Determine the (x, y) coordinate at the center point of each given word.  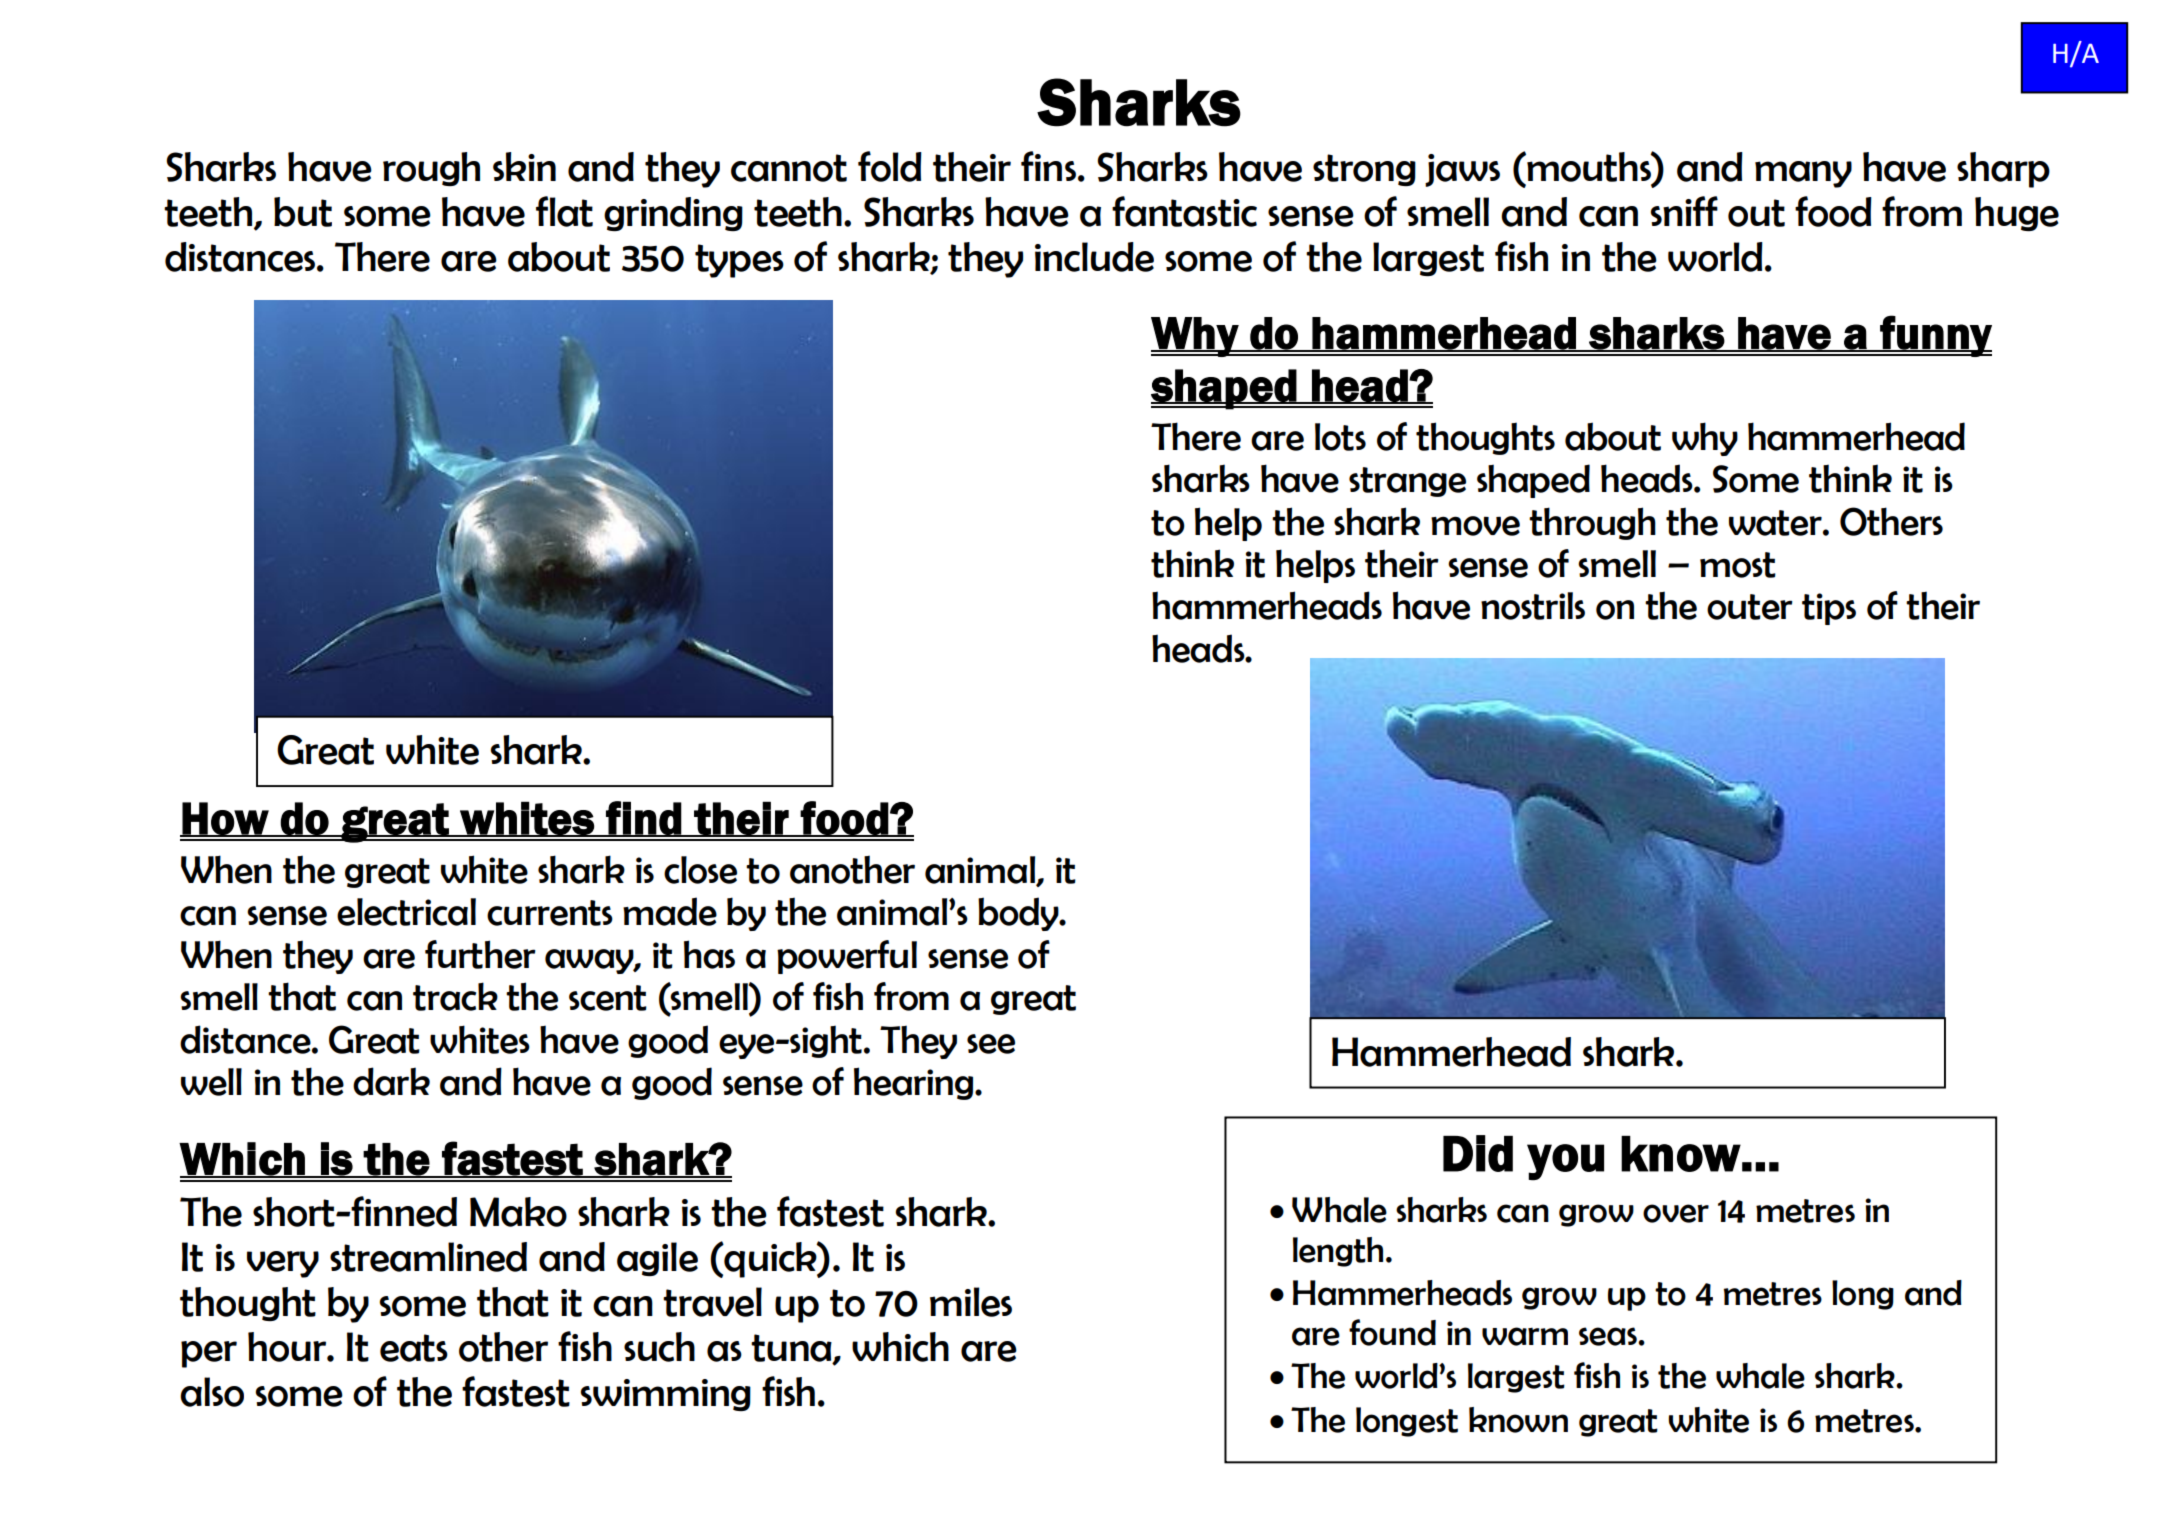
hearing (915, 1083)
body (1019, 914)
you (1565, 1162)
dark (391, 1081)
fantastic (1184, 211)
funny (1935, 336)
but (303, 212)
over (1676, 1213)
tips (1829, 609)
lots (1340, 437)
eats (414, 1348)
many (1803, 174)
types (739, 261)
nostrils (1533, 606)
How (225, 819)
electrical (406, 912)
